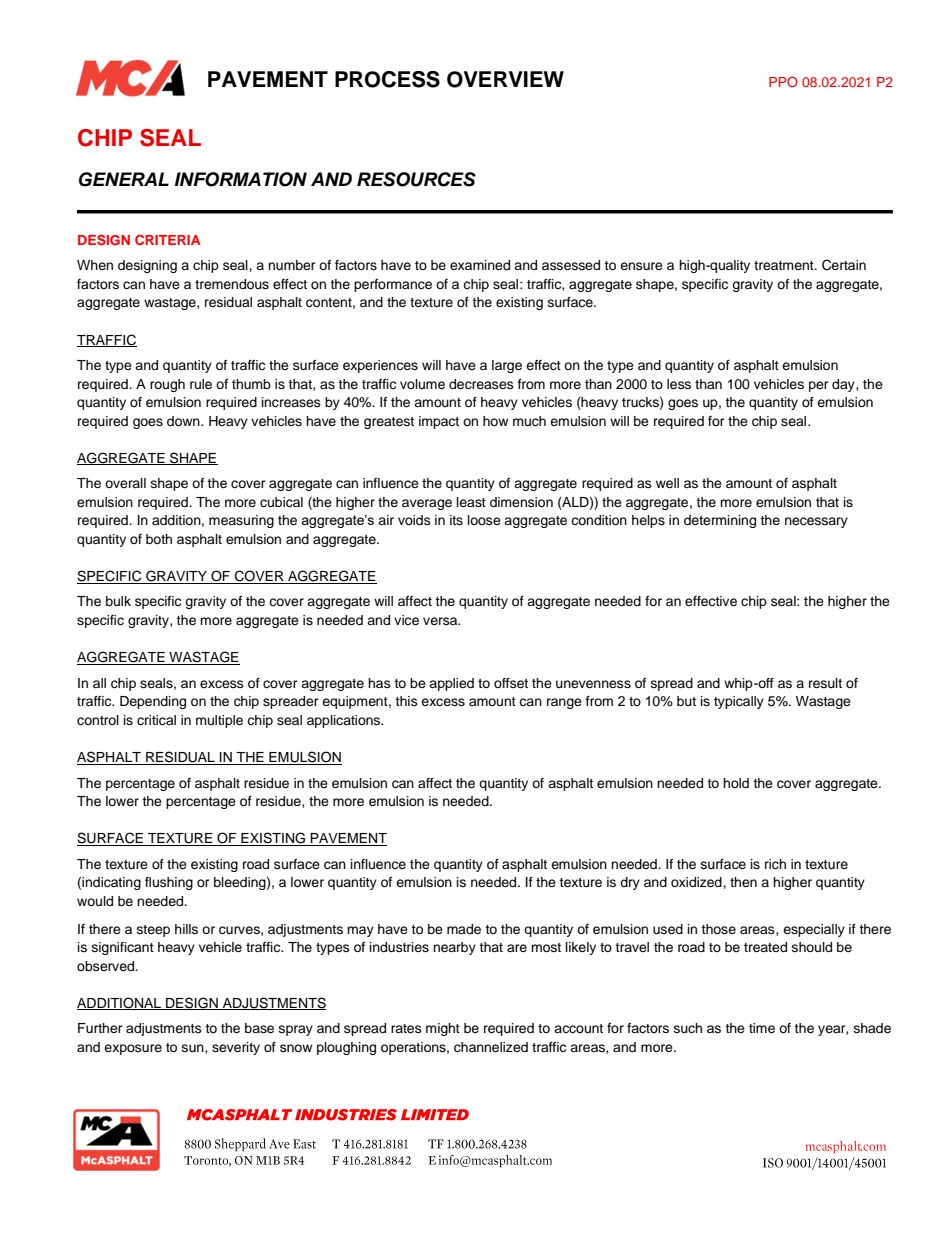  Describe the element at coordinates (241, 179) in the screenshot. I see `INFORMATION` at that location.
